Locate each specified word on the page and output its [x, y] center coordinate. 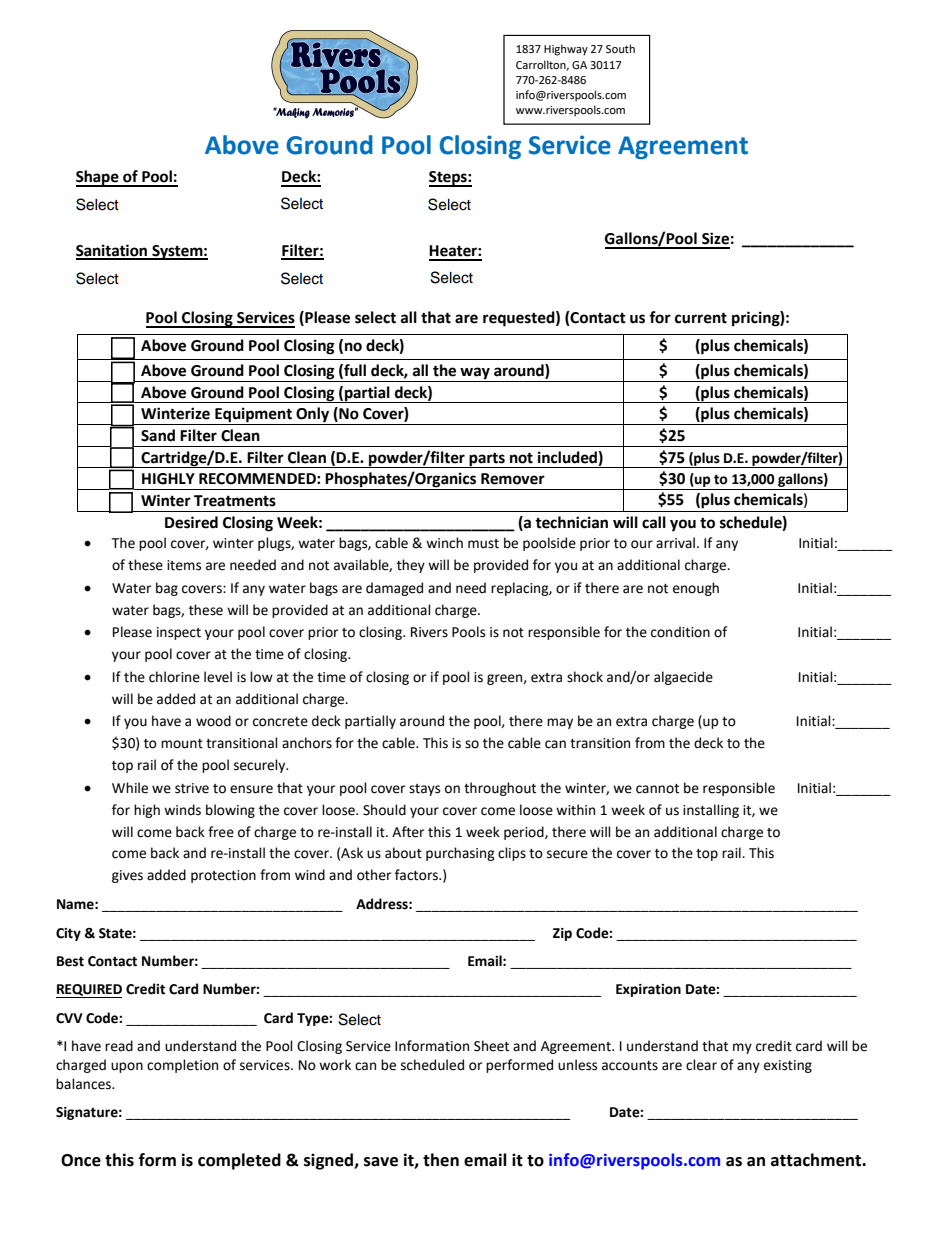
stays [424, 790]
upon [127, 1067]
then [441, 1160]
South [620, 48]
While [130, 788]
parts [487, 460]
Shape [98, 178]
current [701, 318]
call [654, 522]
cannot [657, 789]
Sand [158, 435]
